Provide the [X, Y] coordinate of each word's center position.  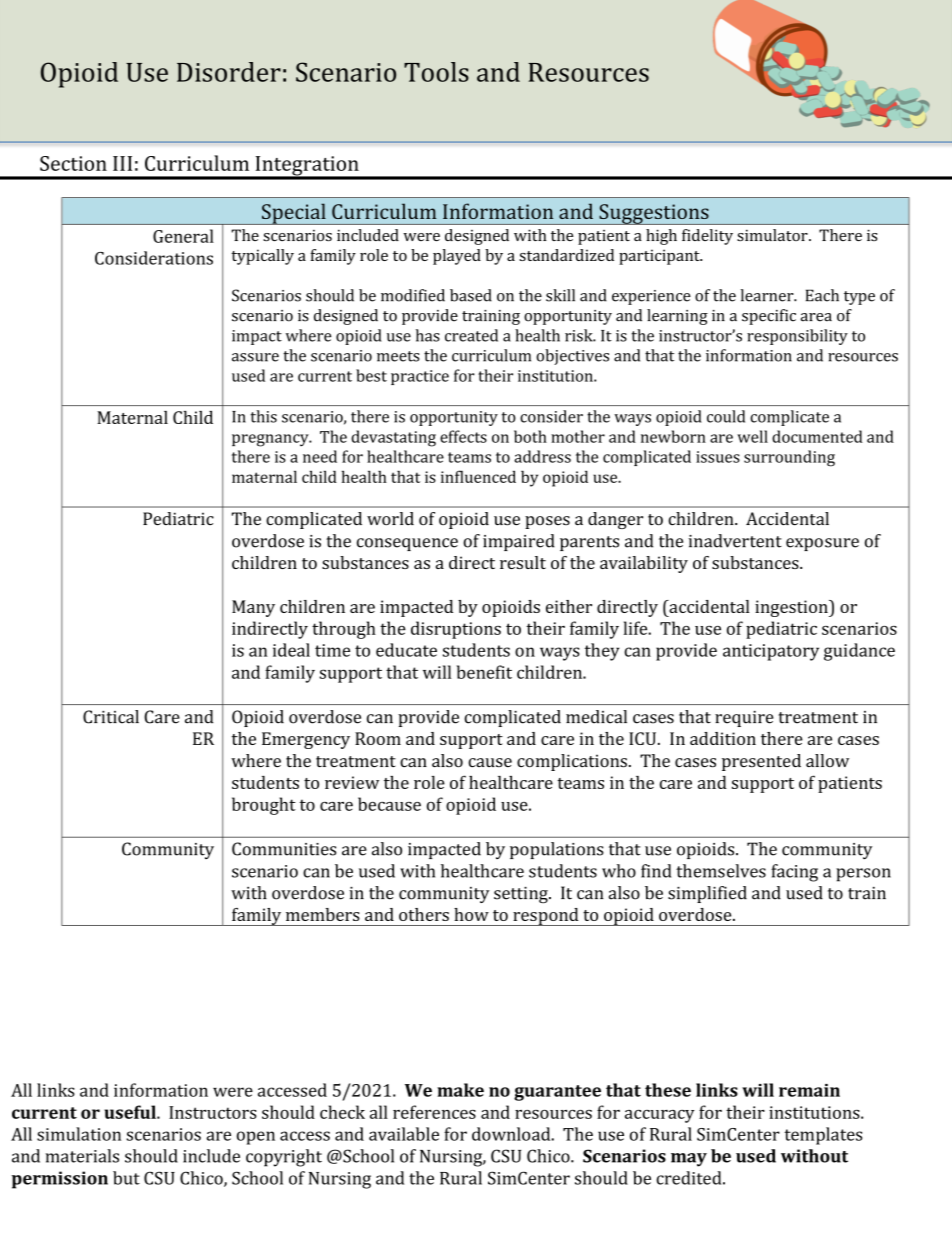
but [126, 1178]
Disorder [229, 72]
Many [253, 608]
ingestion [792, 608]
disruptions [456, 630]
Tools [436, 72]
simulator [773, 235]
